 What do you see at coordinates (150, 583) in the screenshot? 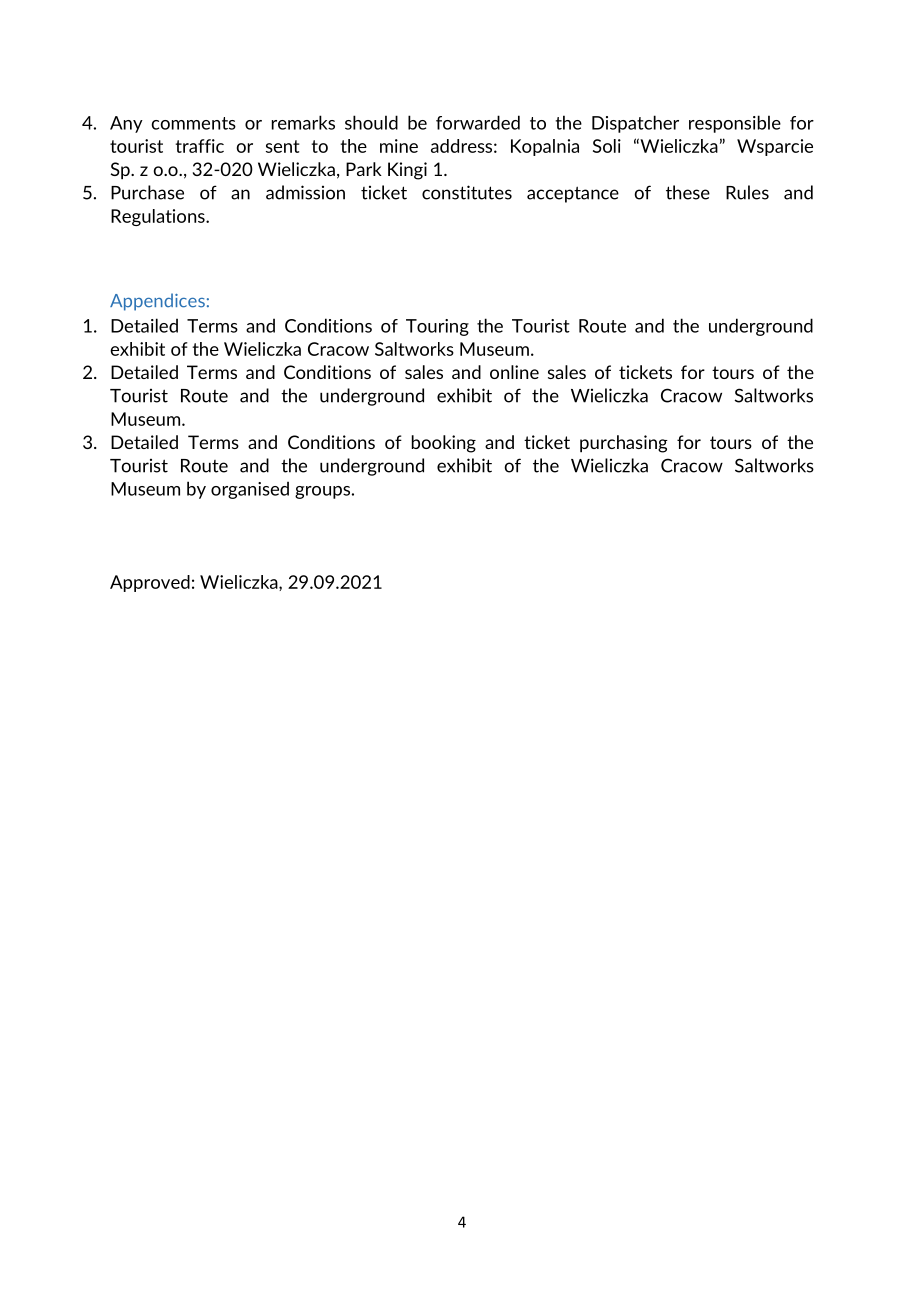
I see `Approved` at bounding box center [150, 583].
